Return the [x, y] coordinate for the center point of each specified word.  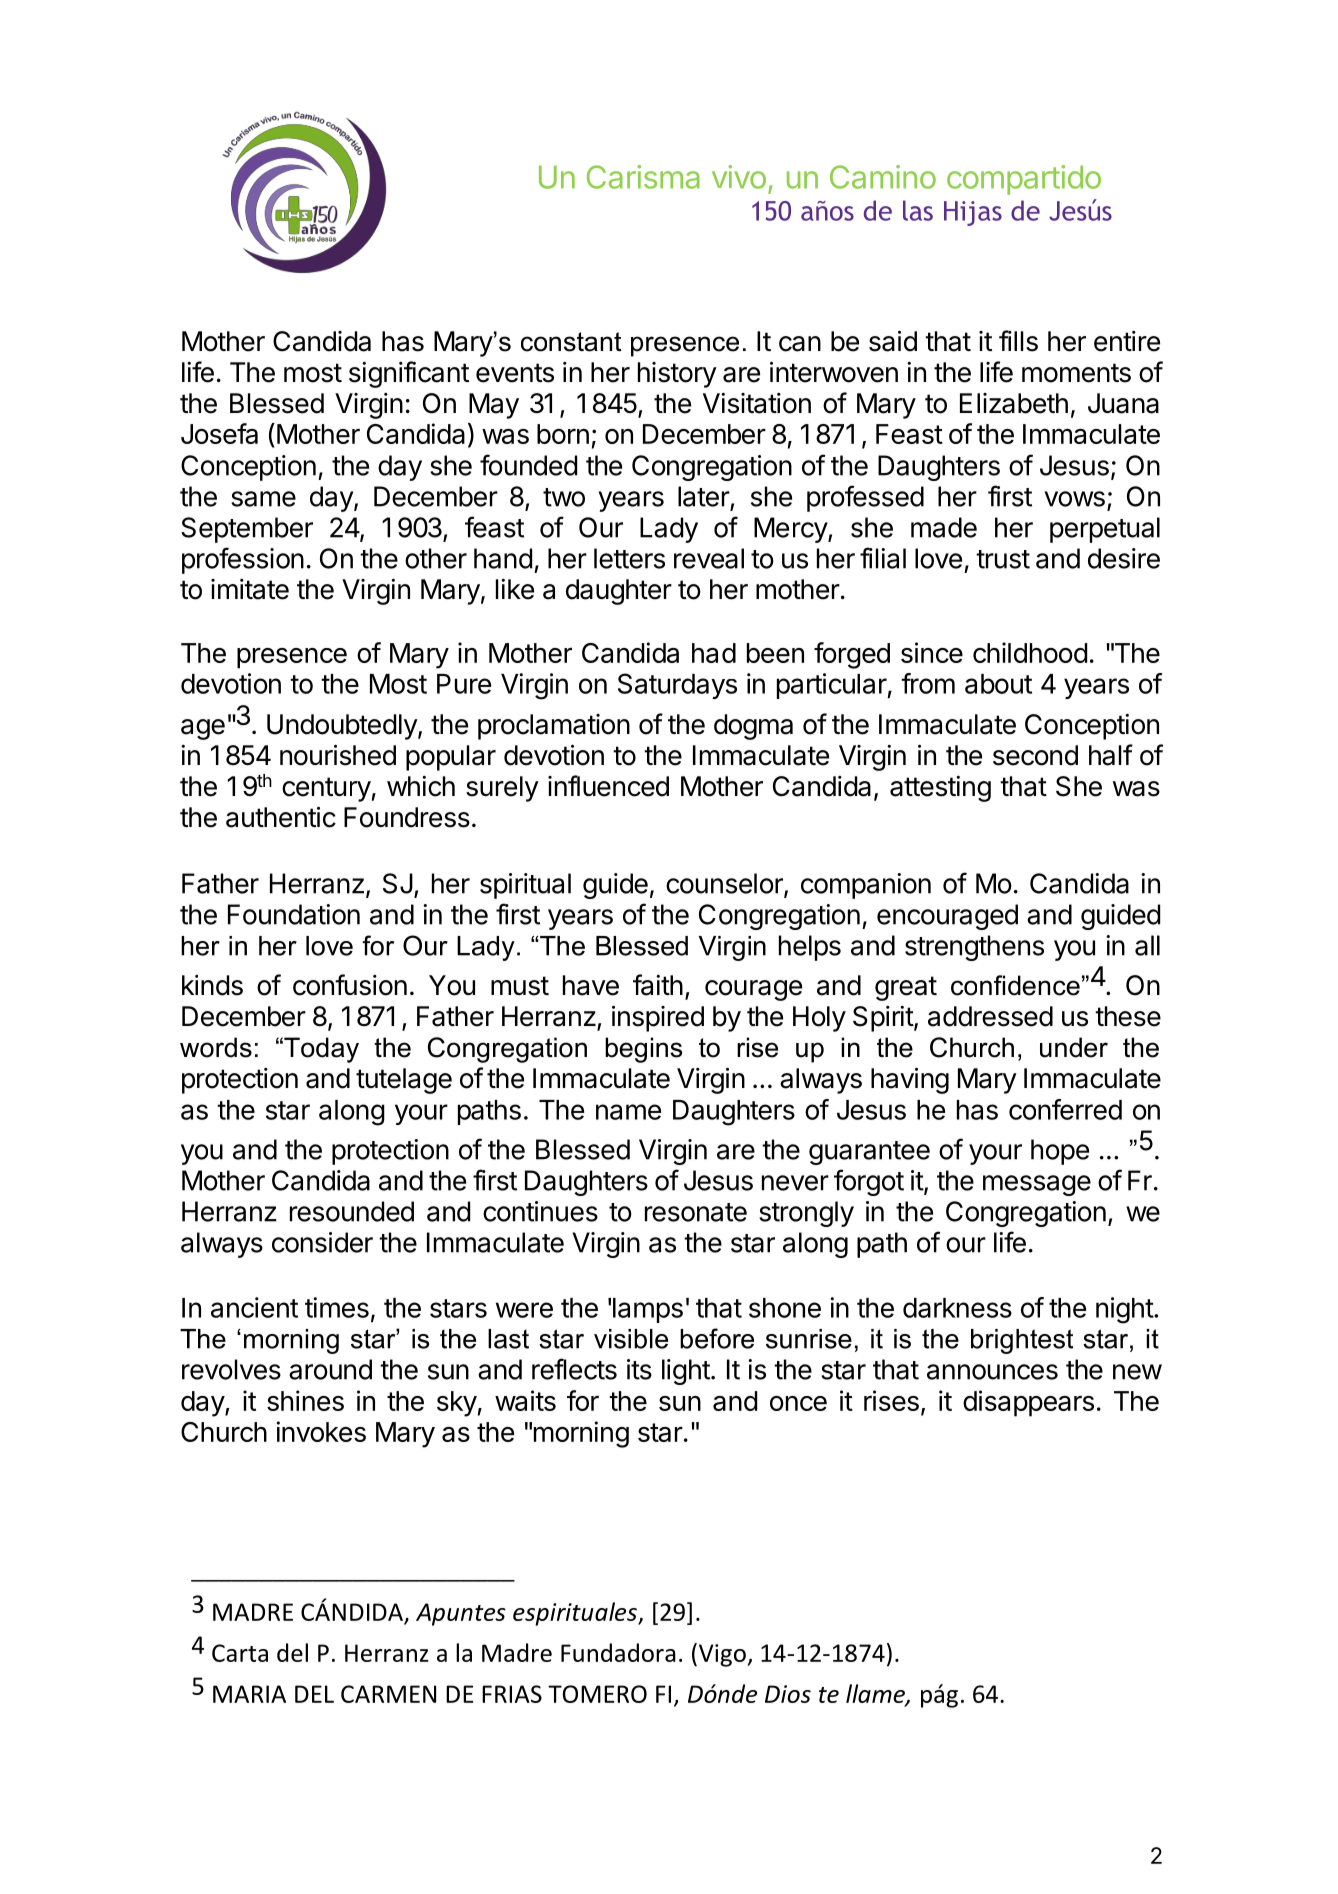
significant [409, 374]
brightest [1022, 1341]
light [686, 1372]
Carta [240, 1653]
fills [1018, 341]
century [326, 789]
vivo [739, 177]
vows [1074, 499]
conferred [1065, 1109]
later [704, 496]
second [1035, 755]
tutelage [404, 1081]
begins [643, 1050]
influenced [608, 786]
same [263, 499]
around [330, 1369]
